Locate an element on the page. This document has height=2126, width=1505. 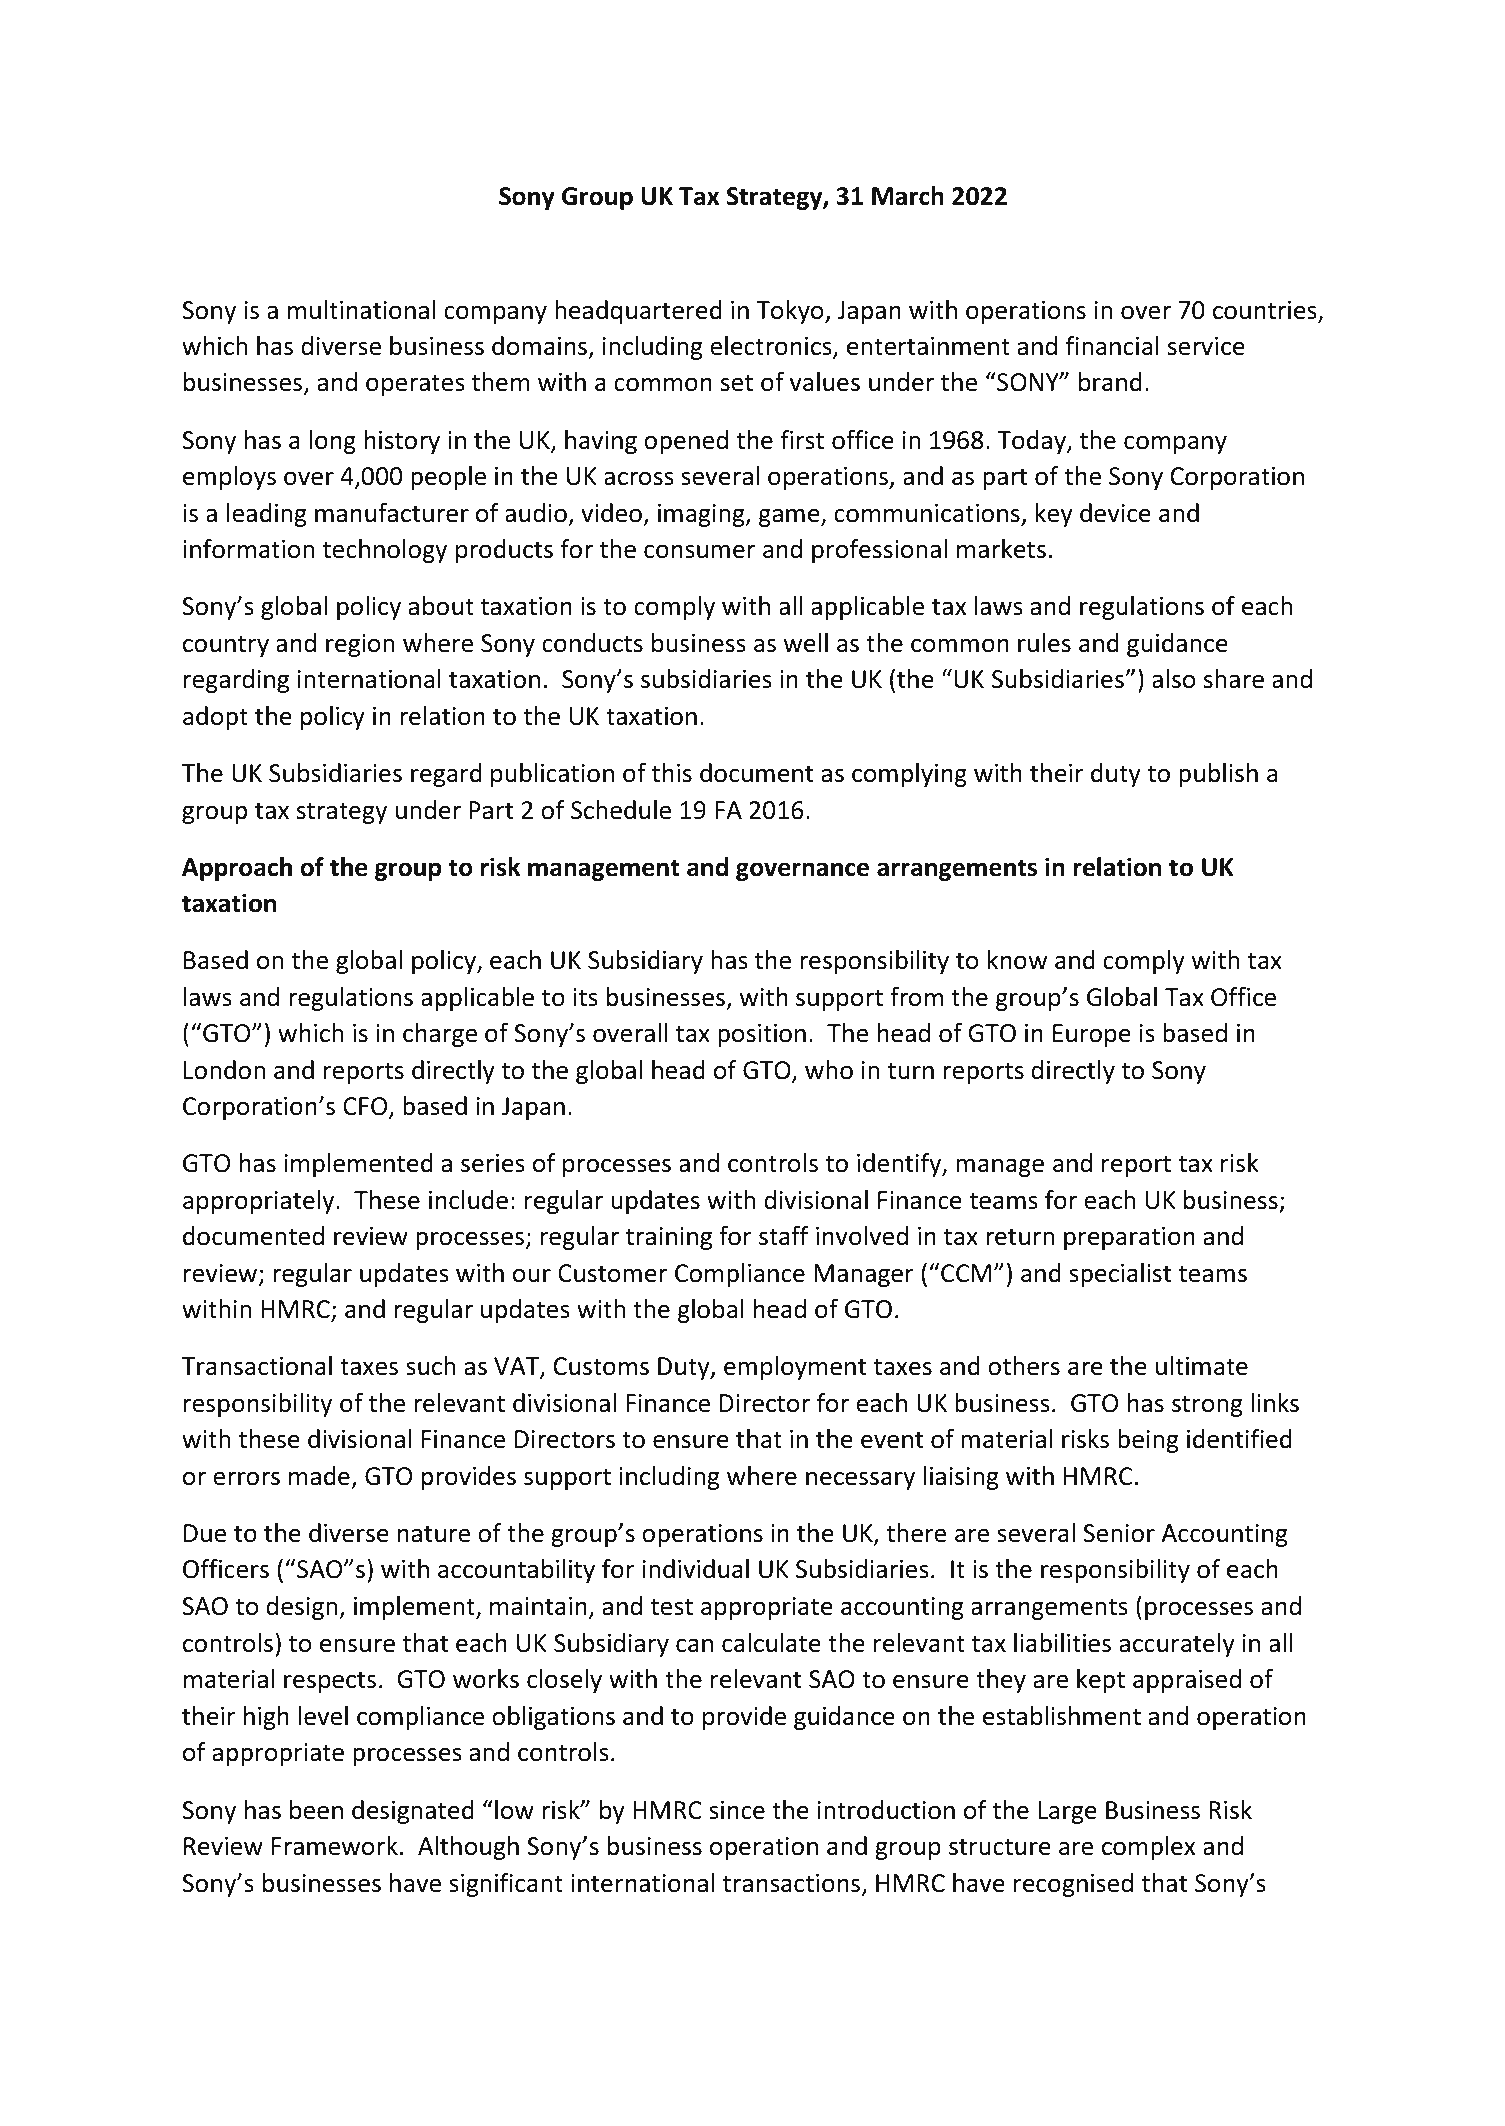
since is located at coordinates (737, 1810).
